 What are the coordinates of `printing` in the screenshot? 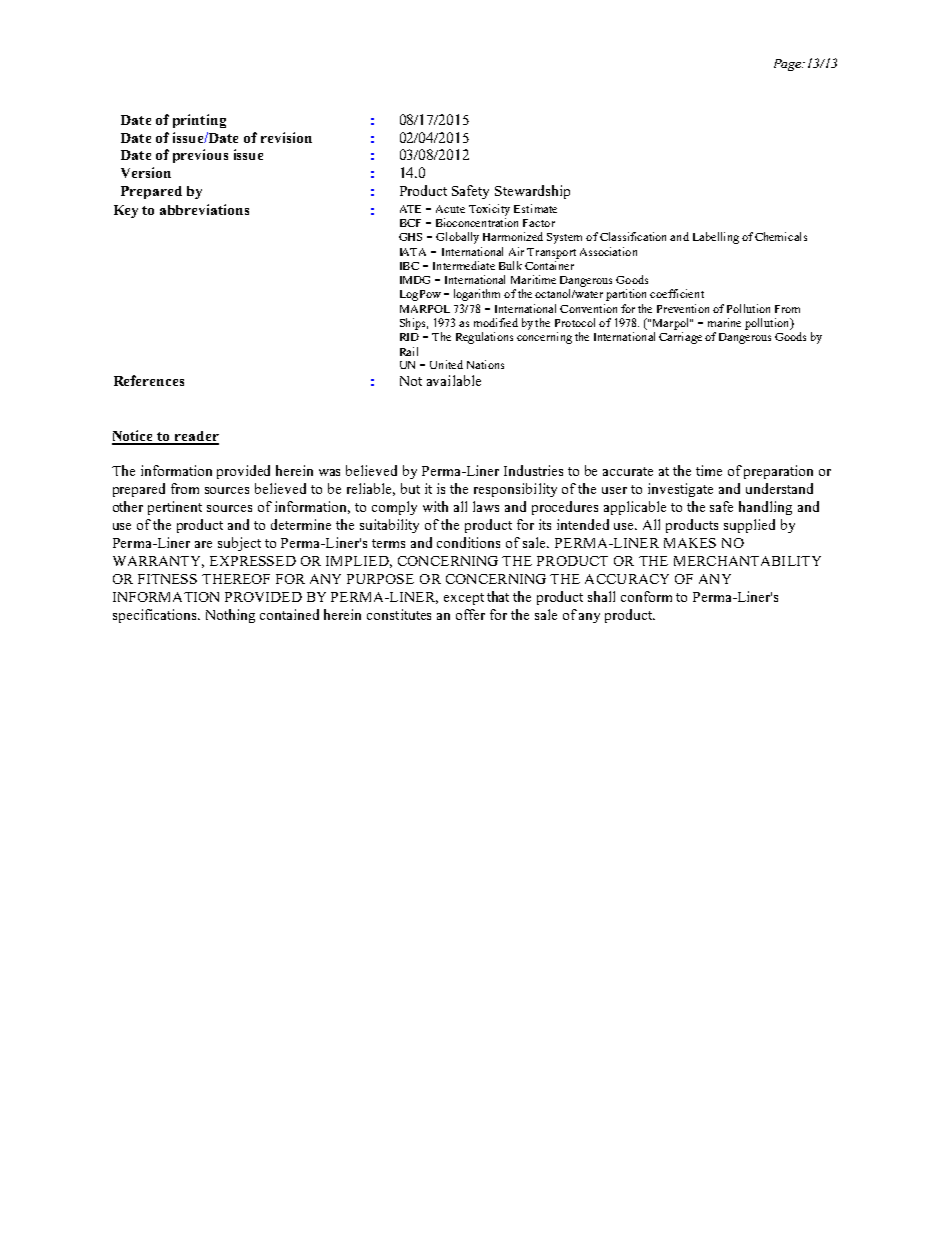 It's located at (199, 121).
